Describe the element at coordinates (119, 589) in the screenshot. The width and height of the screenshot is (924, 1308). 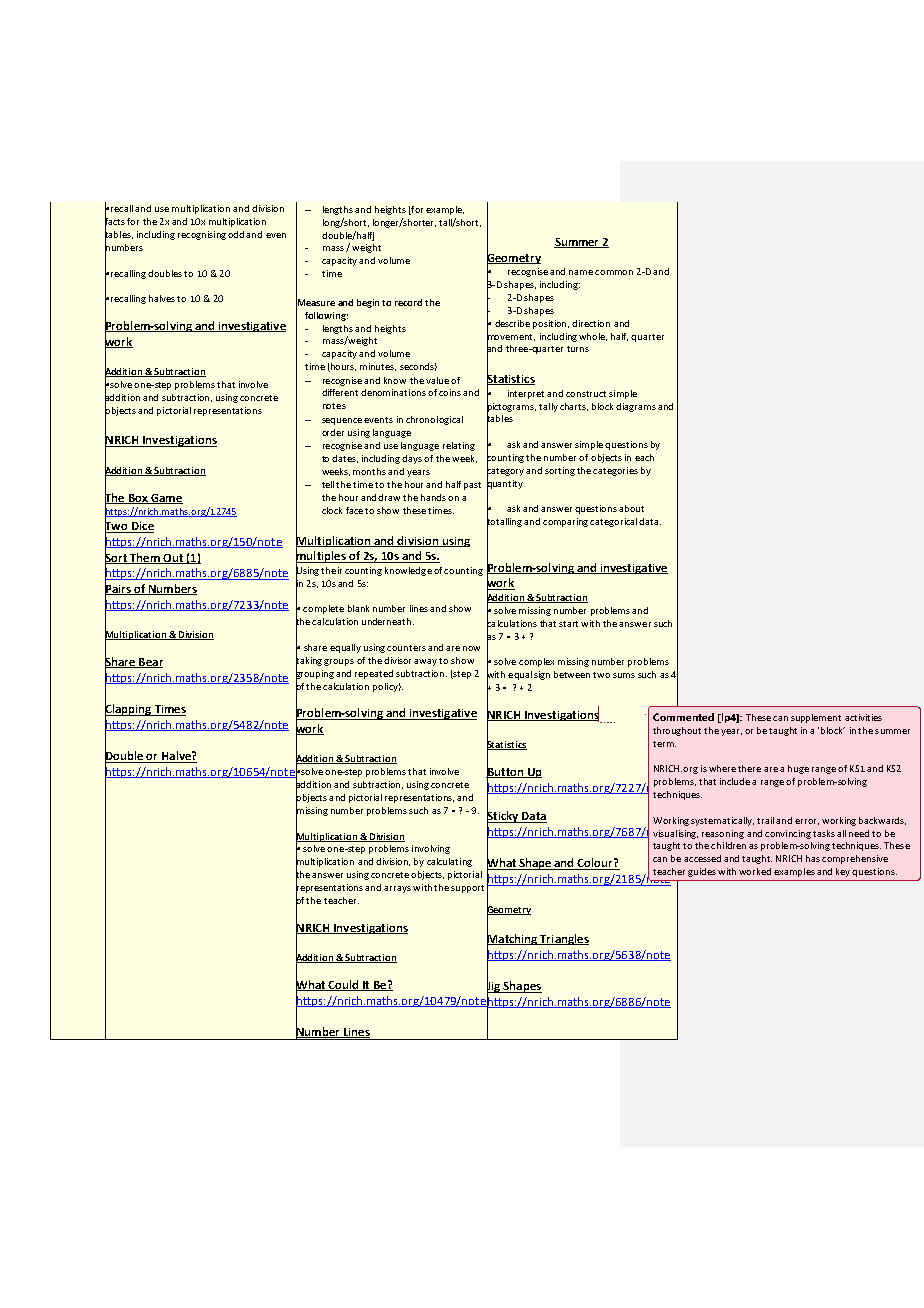
I see `Pairs` at that location.
